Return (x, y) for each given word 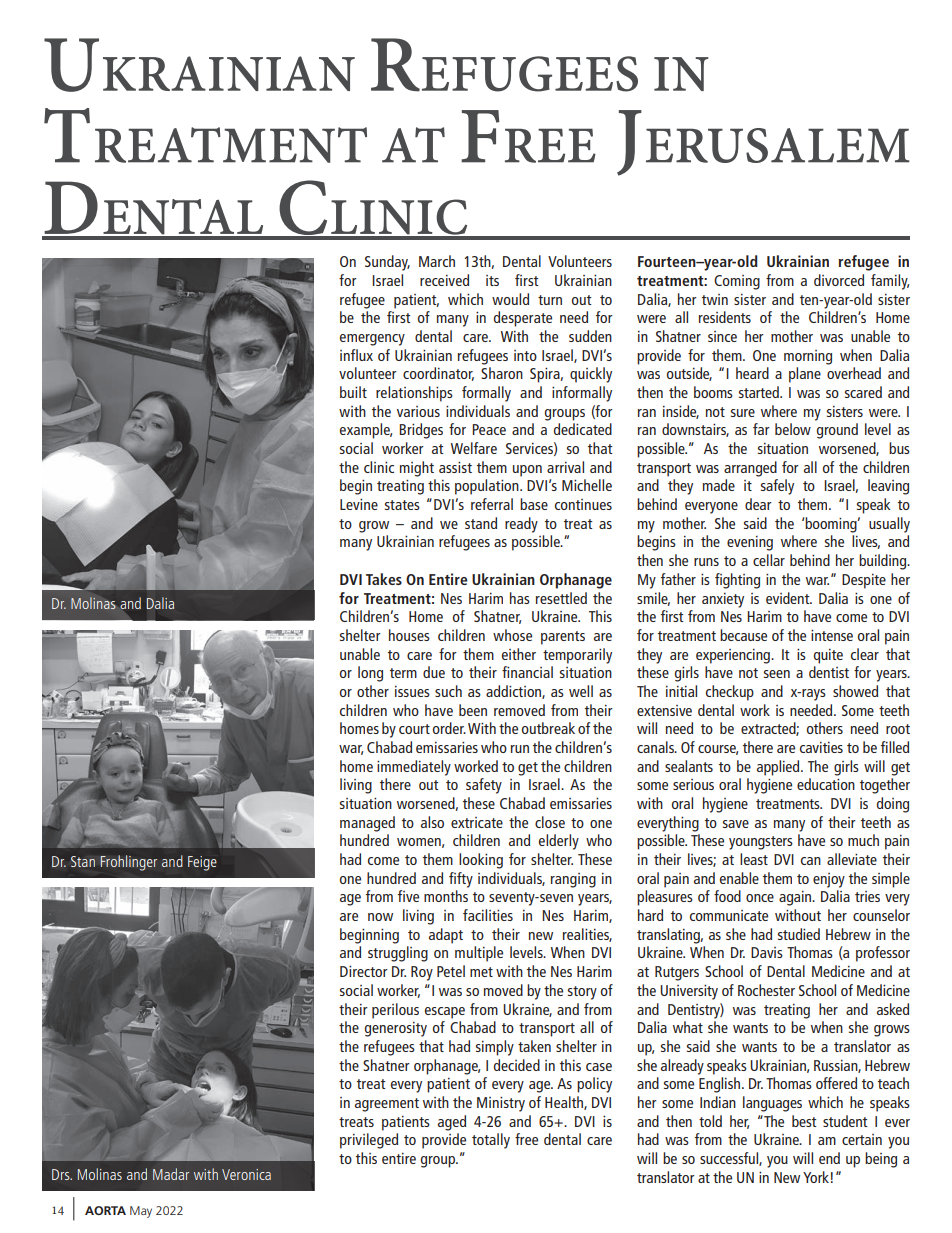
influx (356, 355)
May (141, 1212)
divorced (839, 280)
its (492, 280)
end (829, 1158)
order (449, 728)
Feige (202, 863)
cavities (821, 747)
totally (491, 1141)
